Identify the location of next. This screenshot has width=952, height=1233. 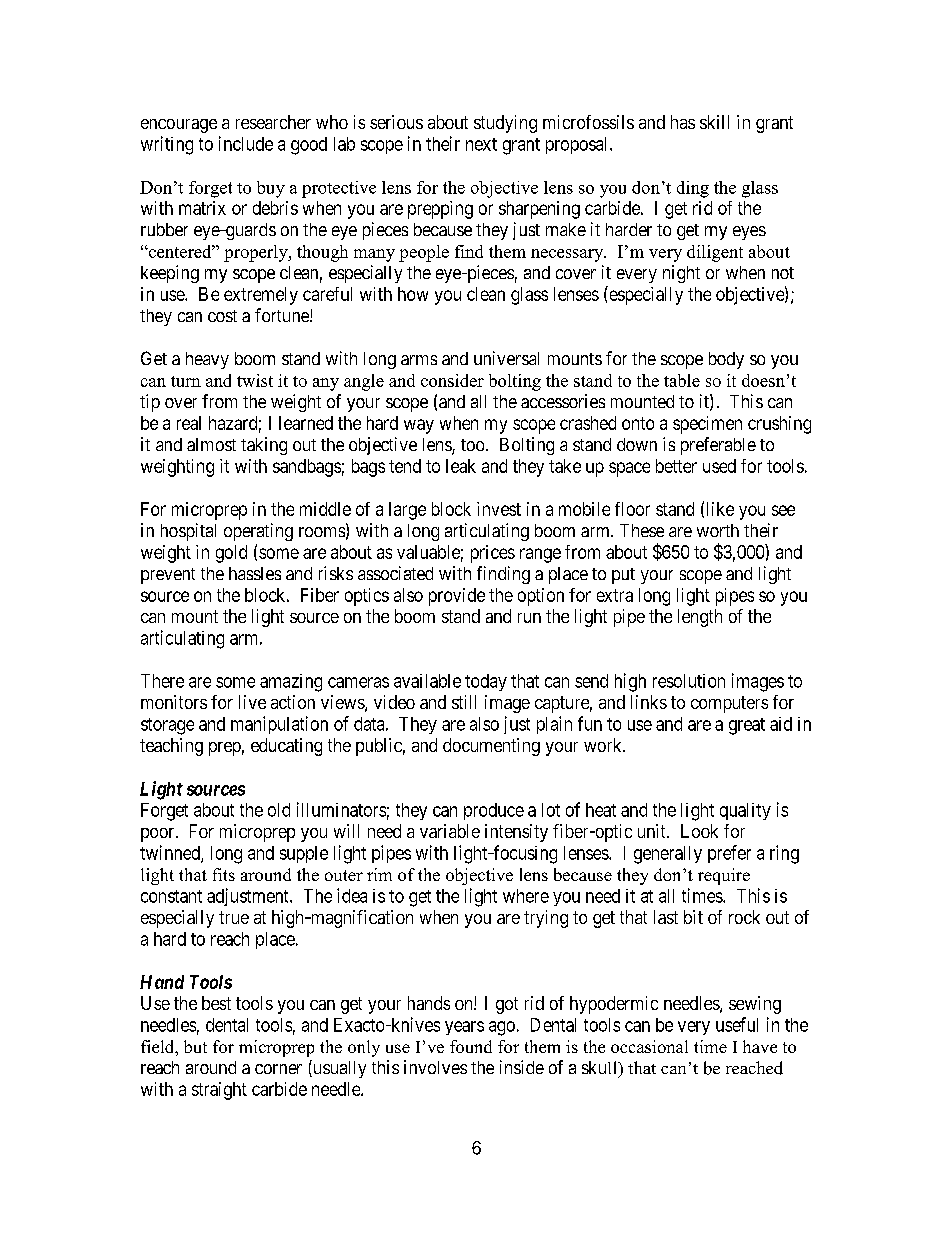
(481, 144).
